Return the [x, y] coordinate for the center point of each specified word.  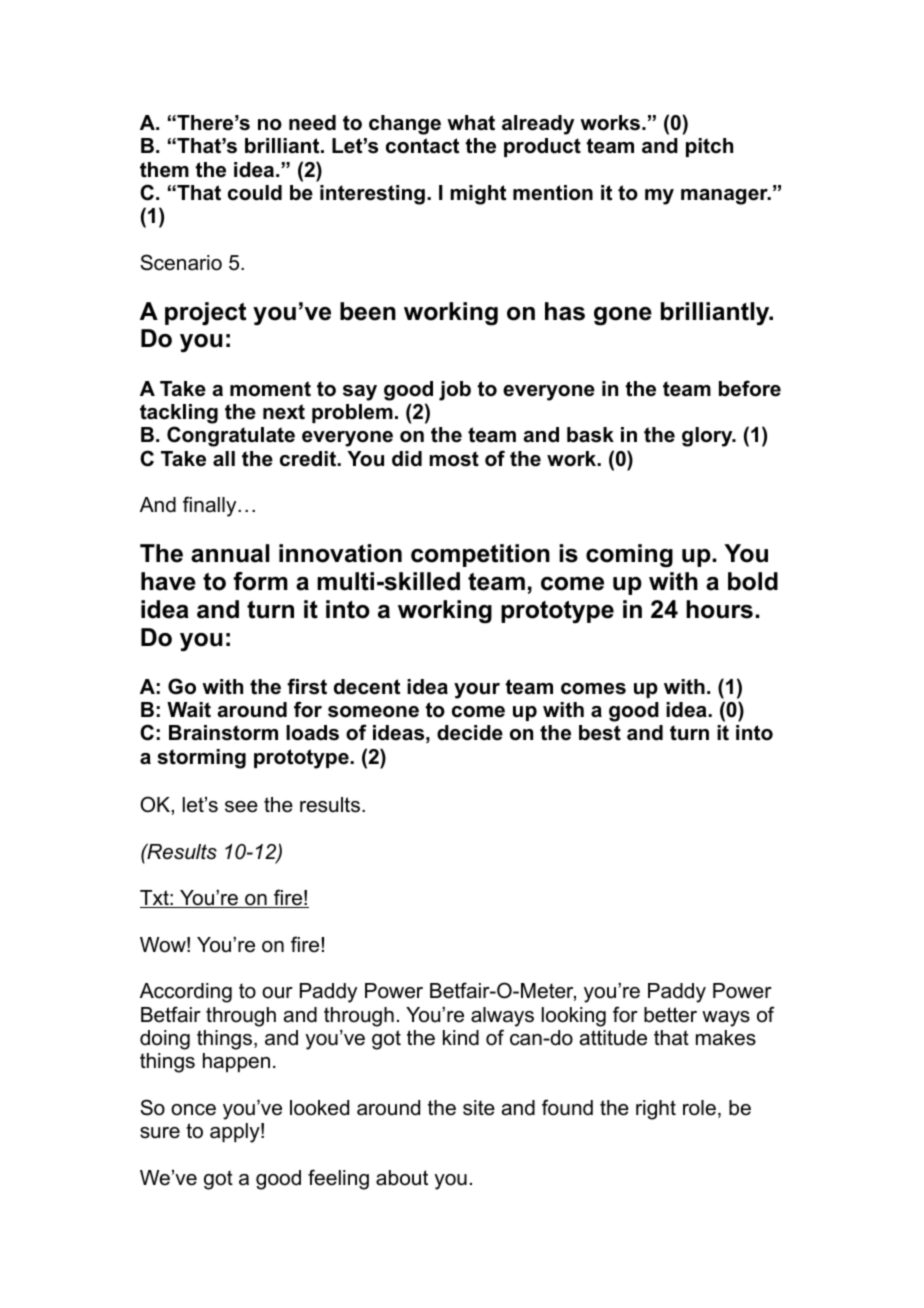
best [600, 733]
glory [708, 437]
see [241, 807]
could [255, 193]
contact [422, 146]
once [193, 1110]
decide [470, 733]
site [479, 1108]
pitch [709, 147]
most [454, 459]
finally [211, 506]
